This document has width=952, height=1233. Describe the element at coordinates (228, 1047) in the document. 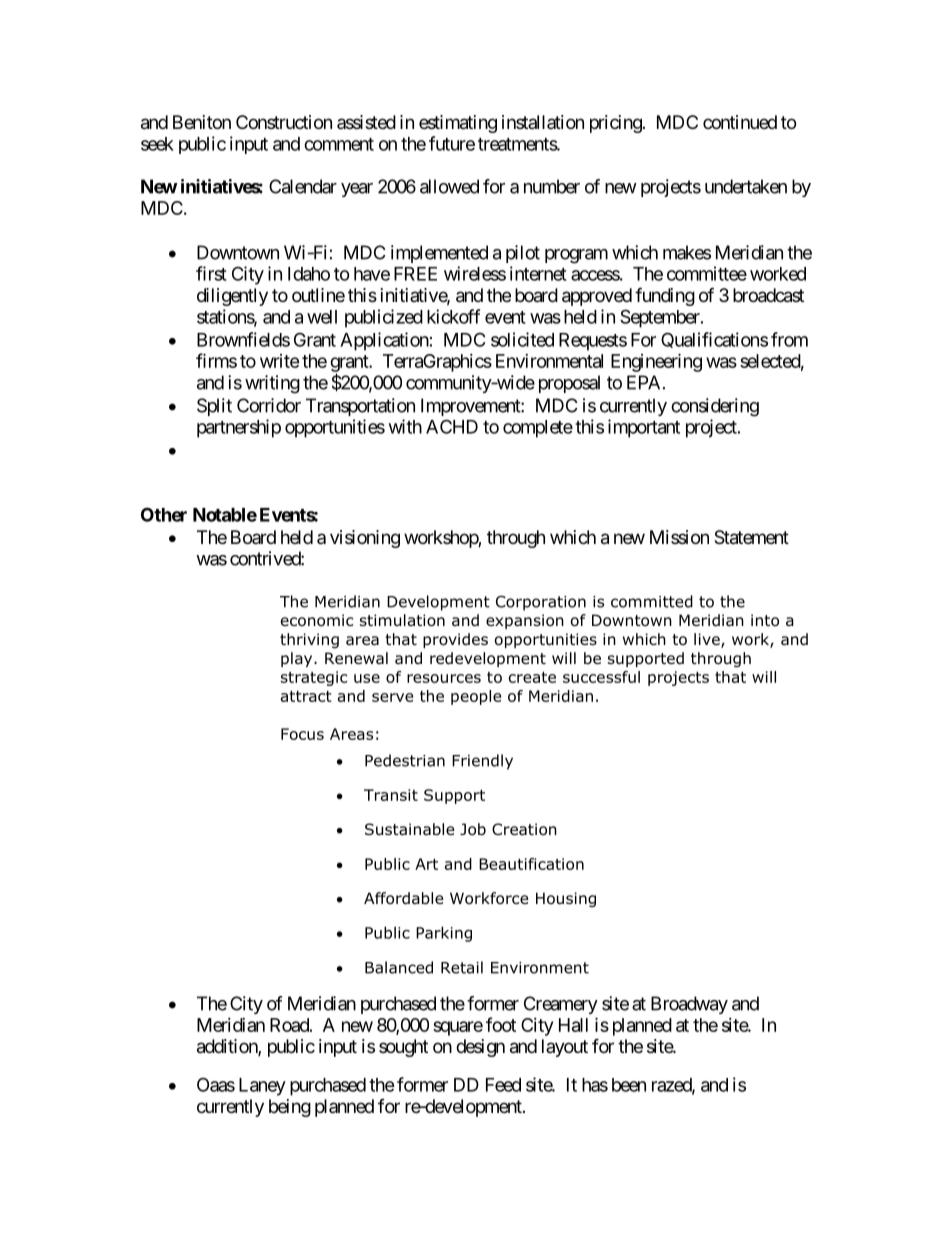

I see `addition` at that location.
